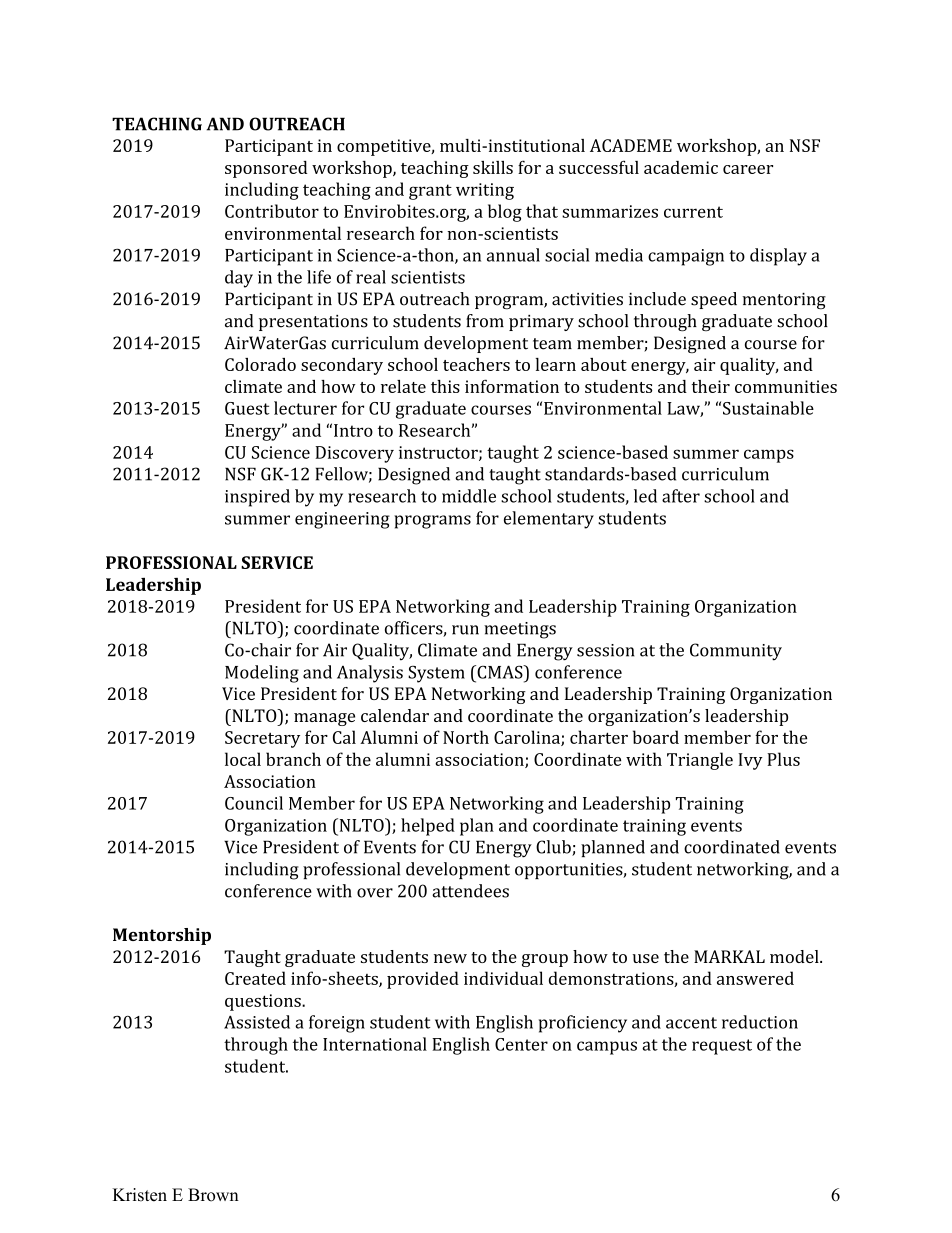 This document has height=1233, width=952. What do you see at coordinates (213, 1195) in the document?
I see `Brown` at bounding box center [213, 1195].
